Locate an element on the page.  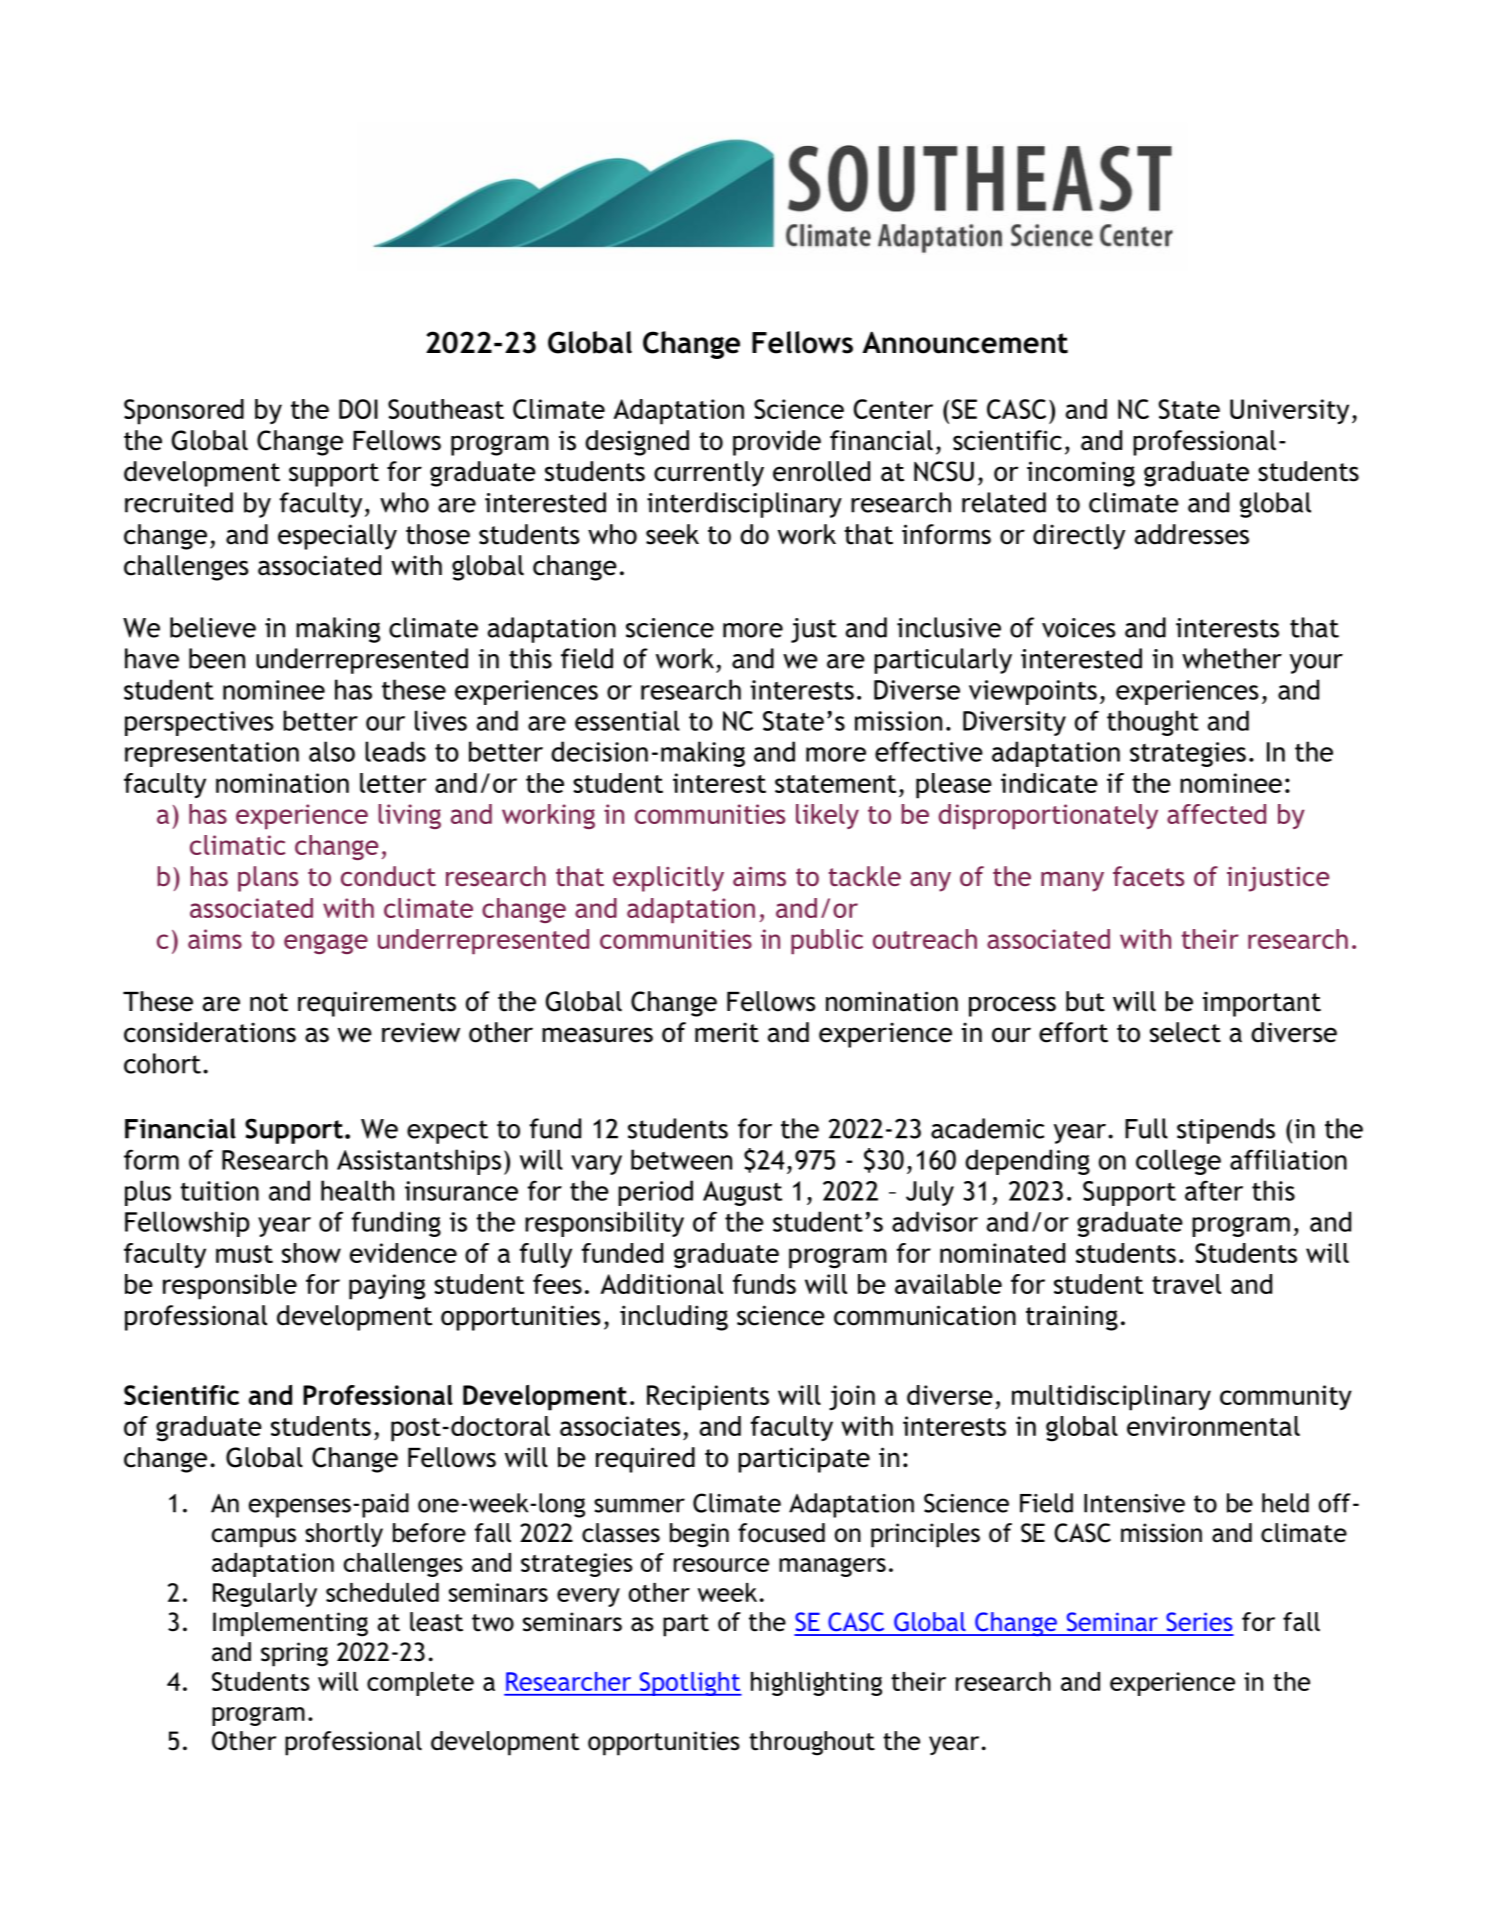
spring is located at coordinates (294, 1654).
